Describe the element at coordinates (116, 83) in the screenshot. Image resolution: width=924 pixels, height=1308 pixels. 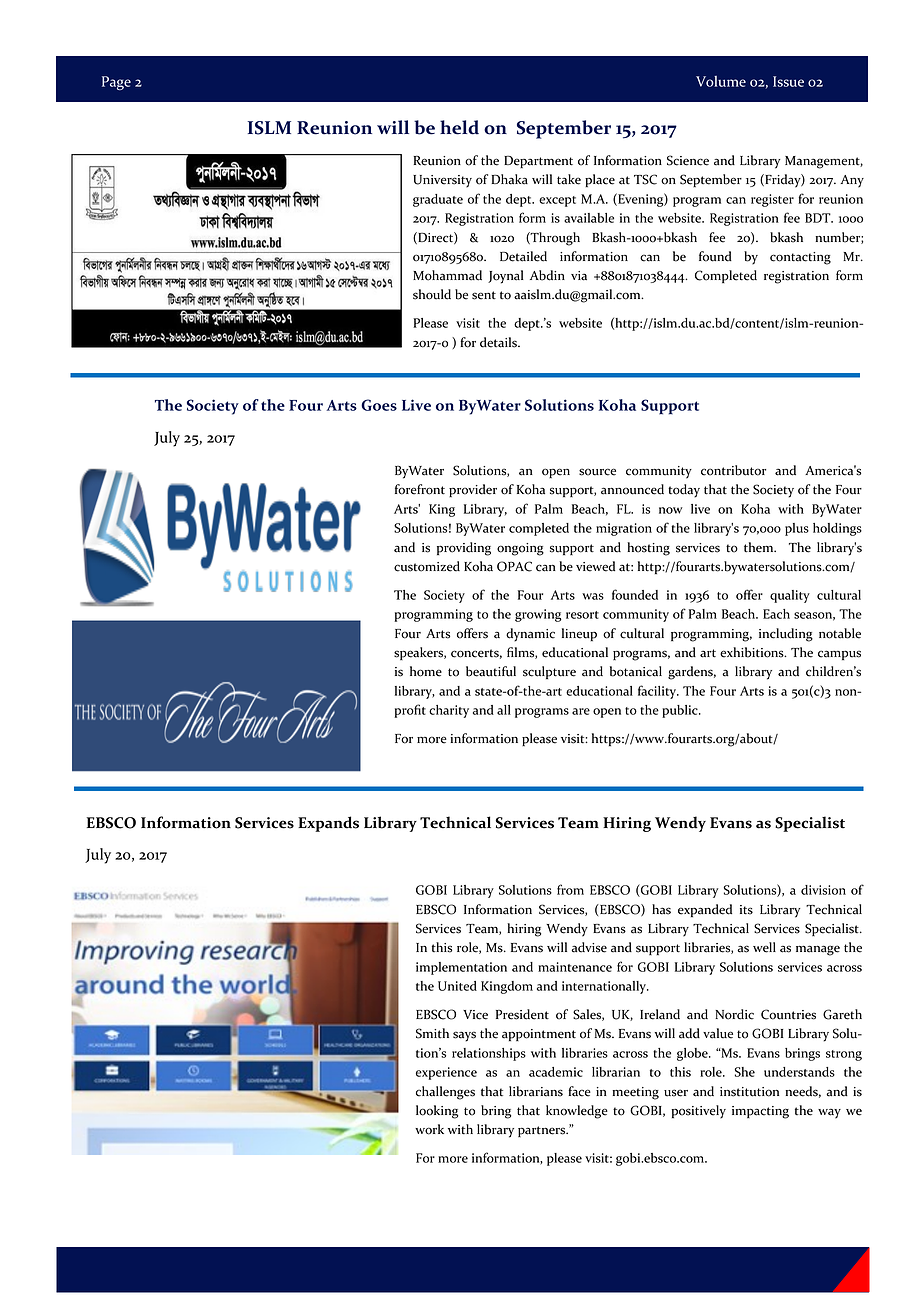
I see `Page` at that location.
